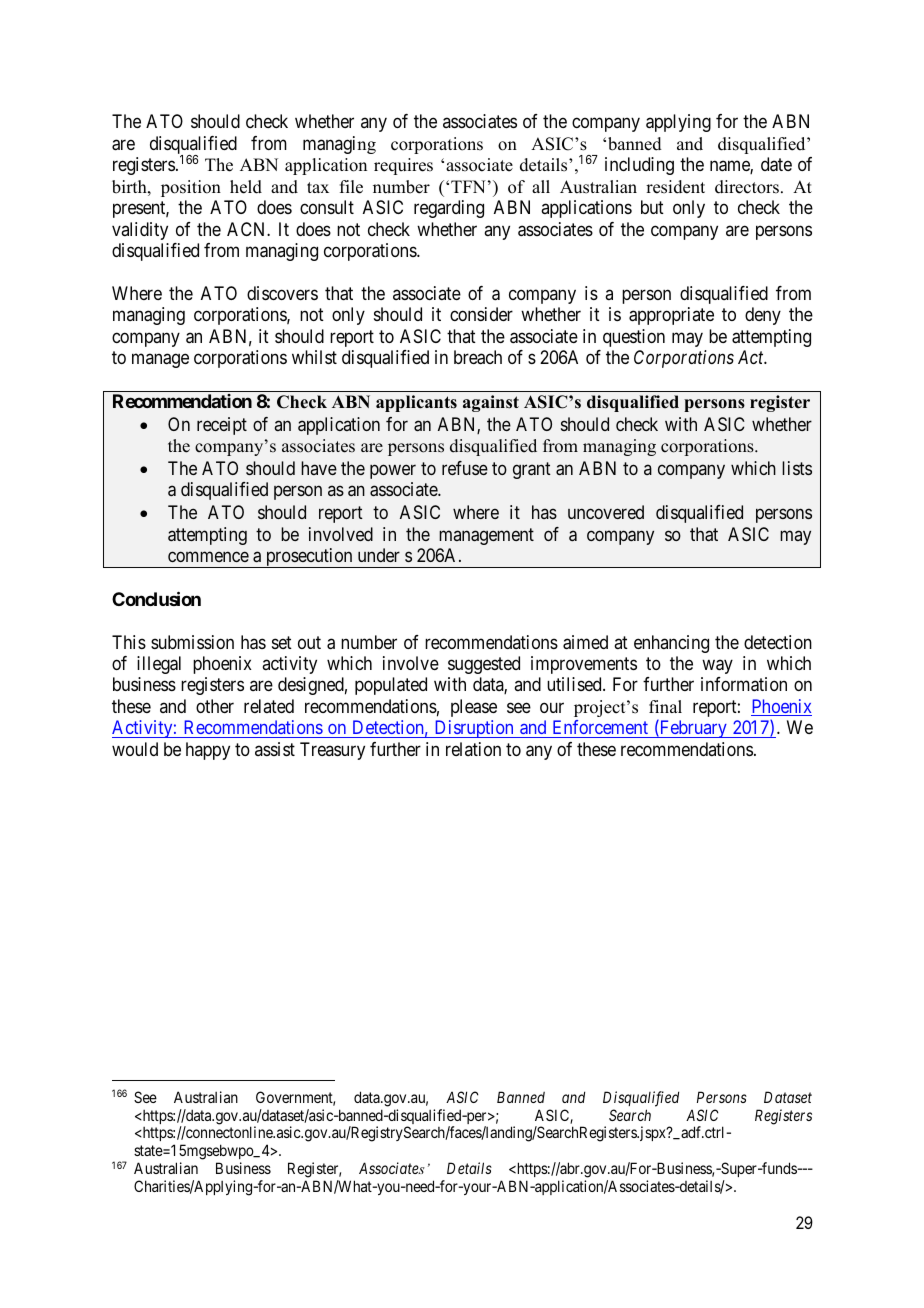 This screenshot has width=924, height=1308. What do you see at coordinates (449, 209) in the screenshot?
I see `regarding` at bounding box center [449, 209].
